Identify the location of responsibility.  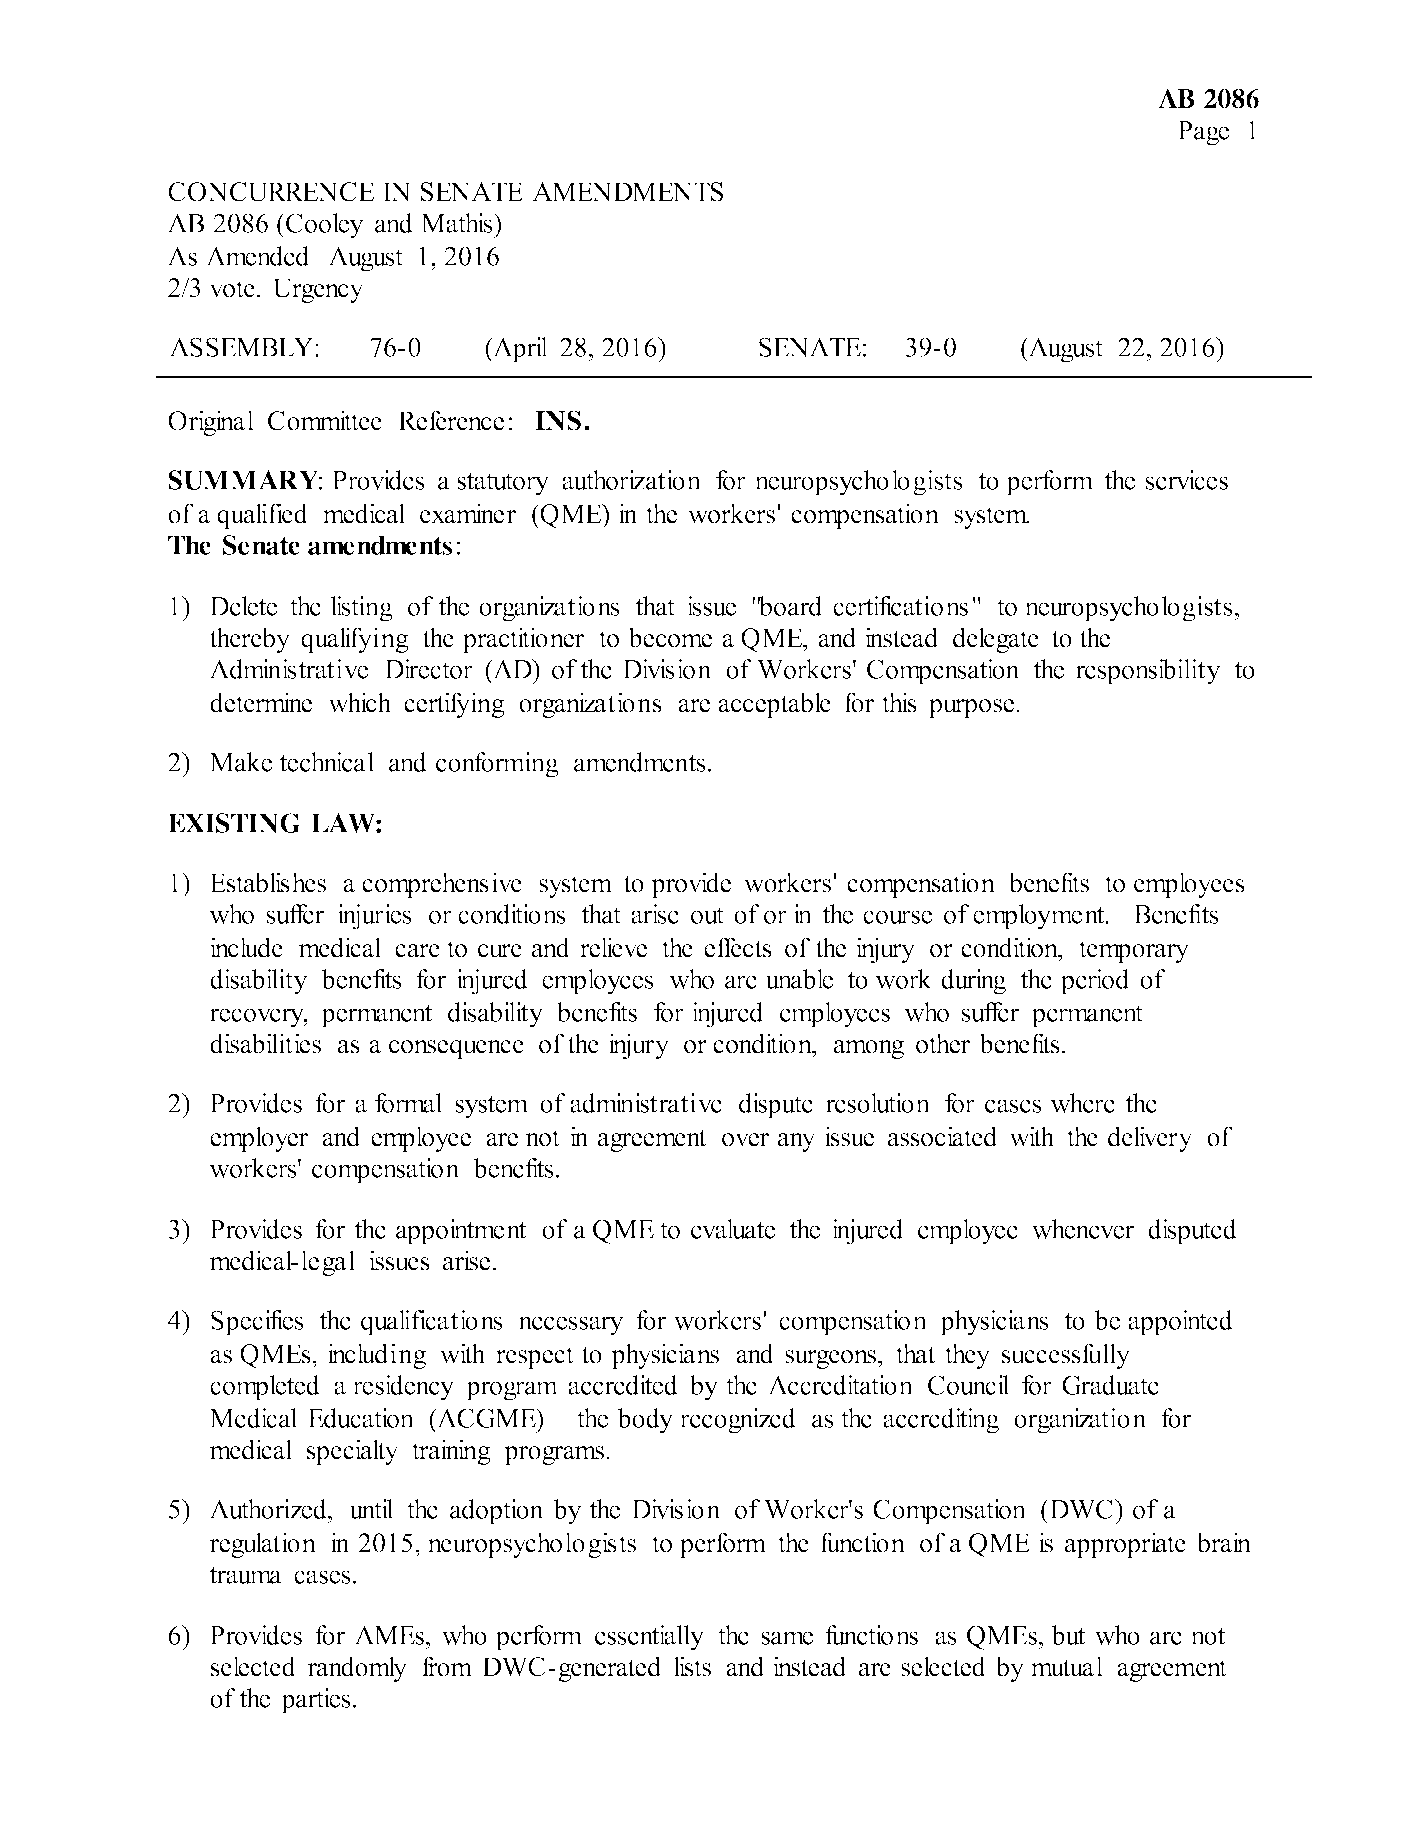
(1148, 672).
